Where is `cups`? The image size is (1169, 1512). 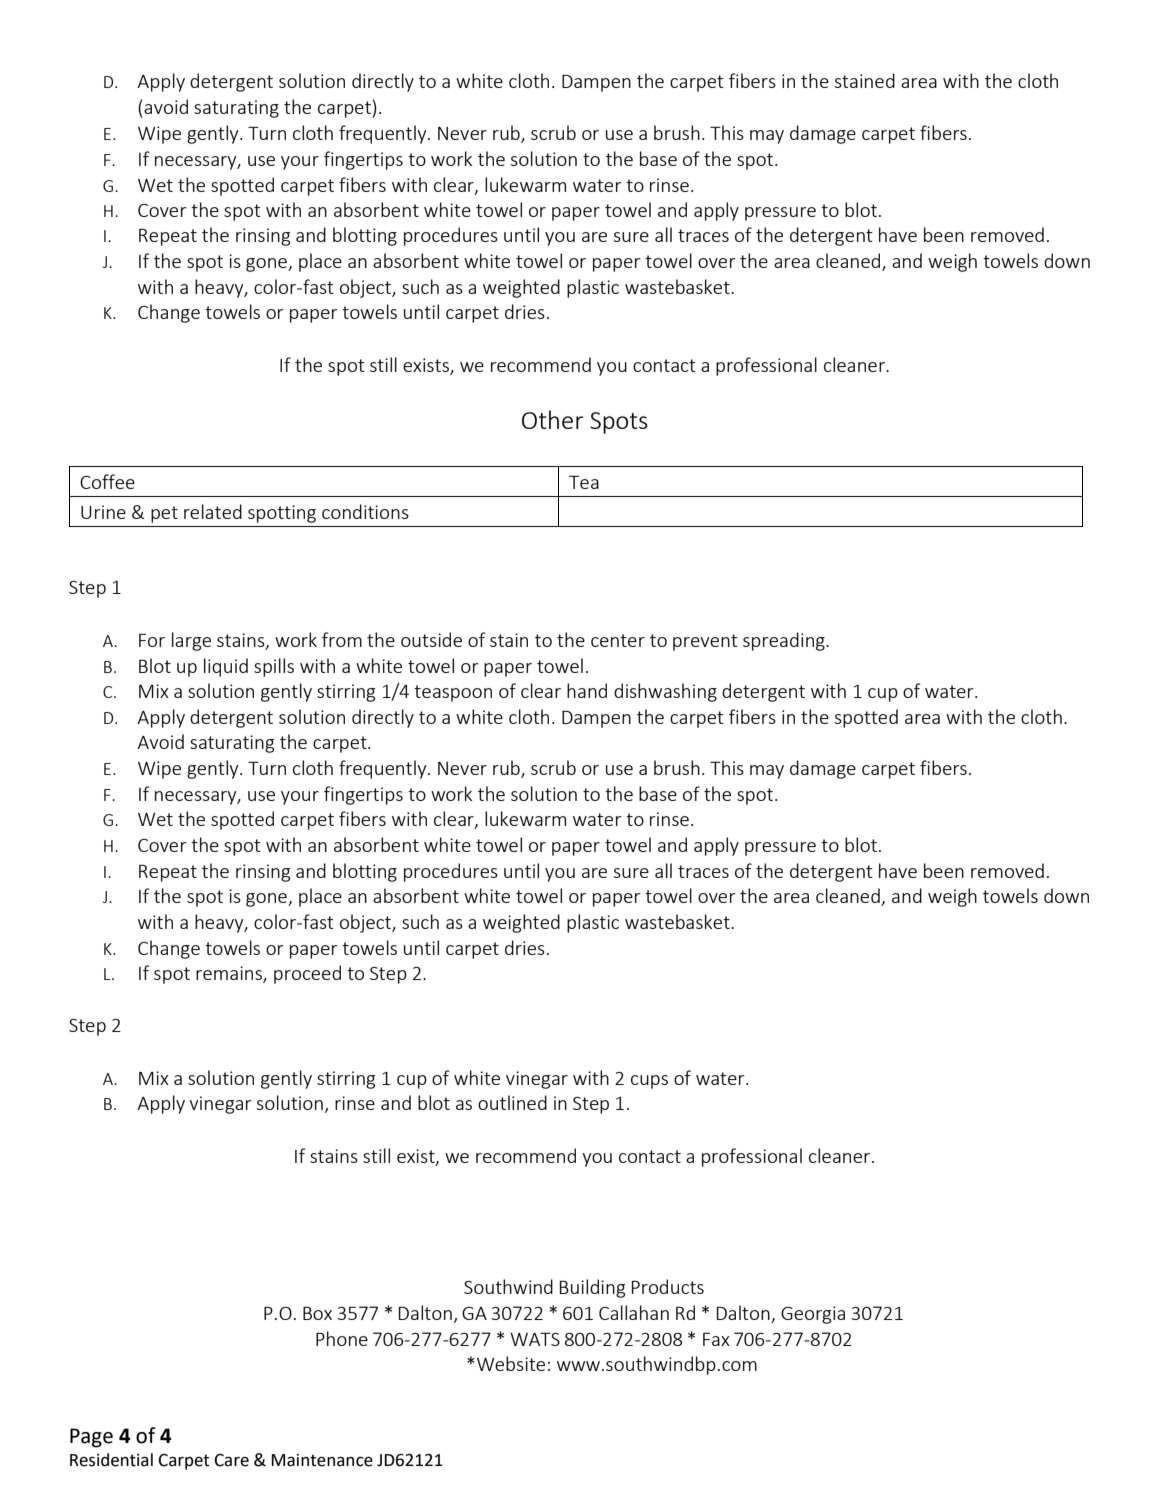
cups is located at coordinates (649, 1082).
